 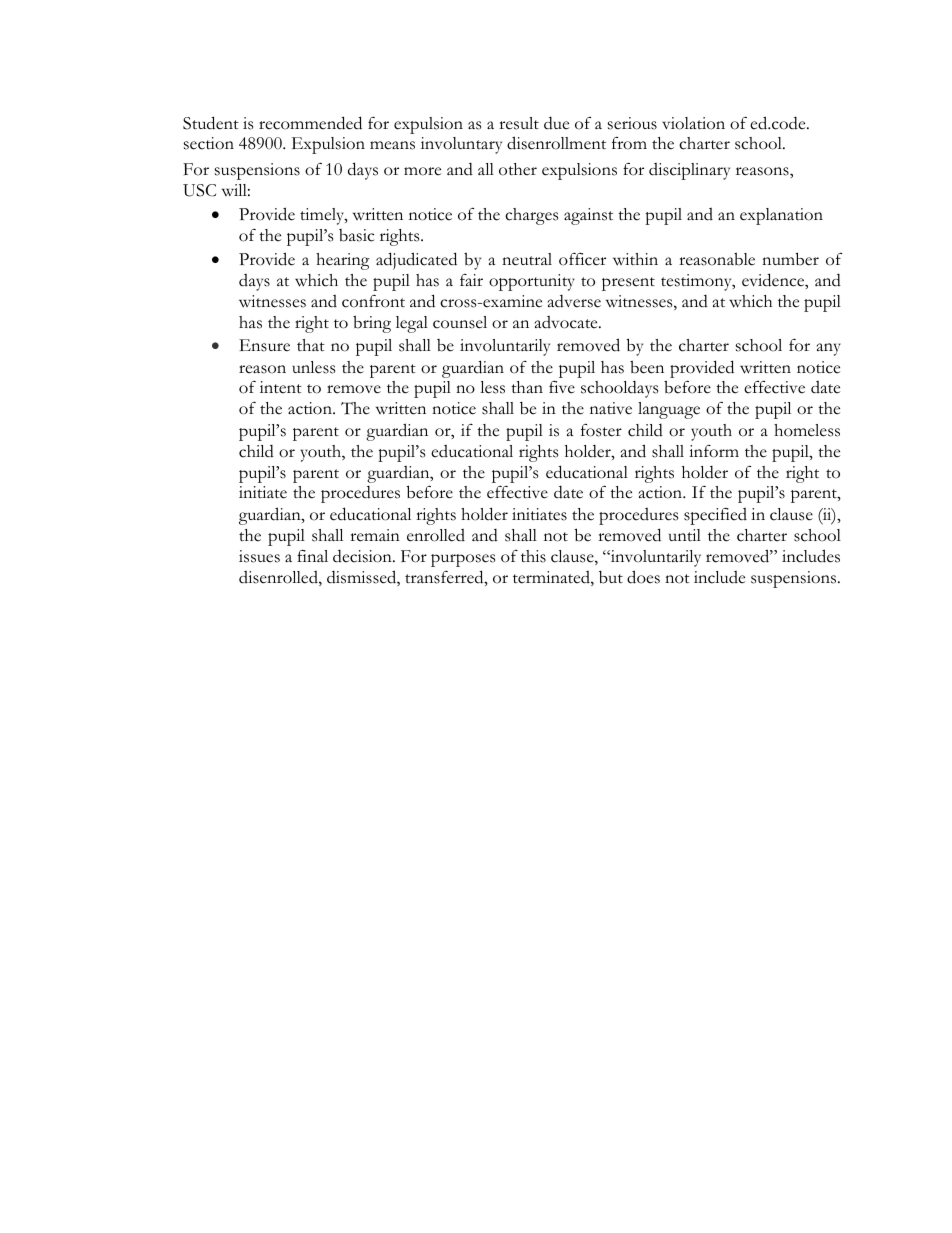 What do you see at coordinates (601, 430) in the image?
I see `foster` at bounding box center [601, 430].
